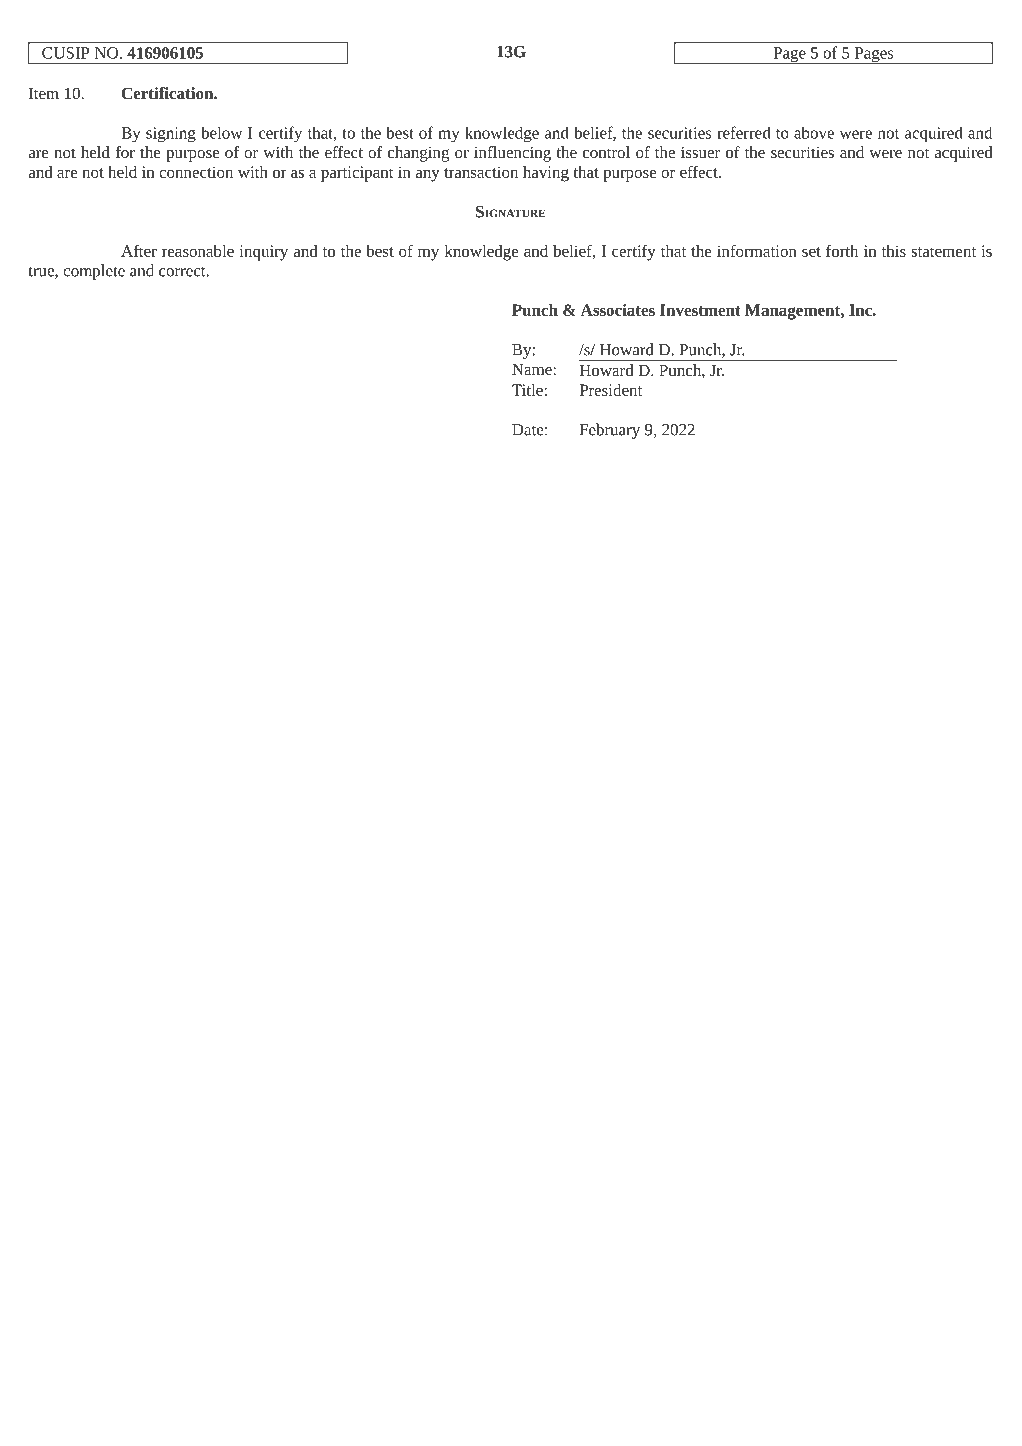  I want to click on influencing, so click(512, 154).
